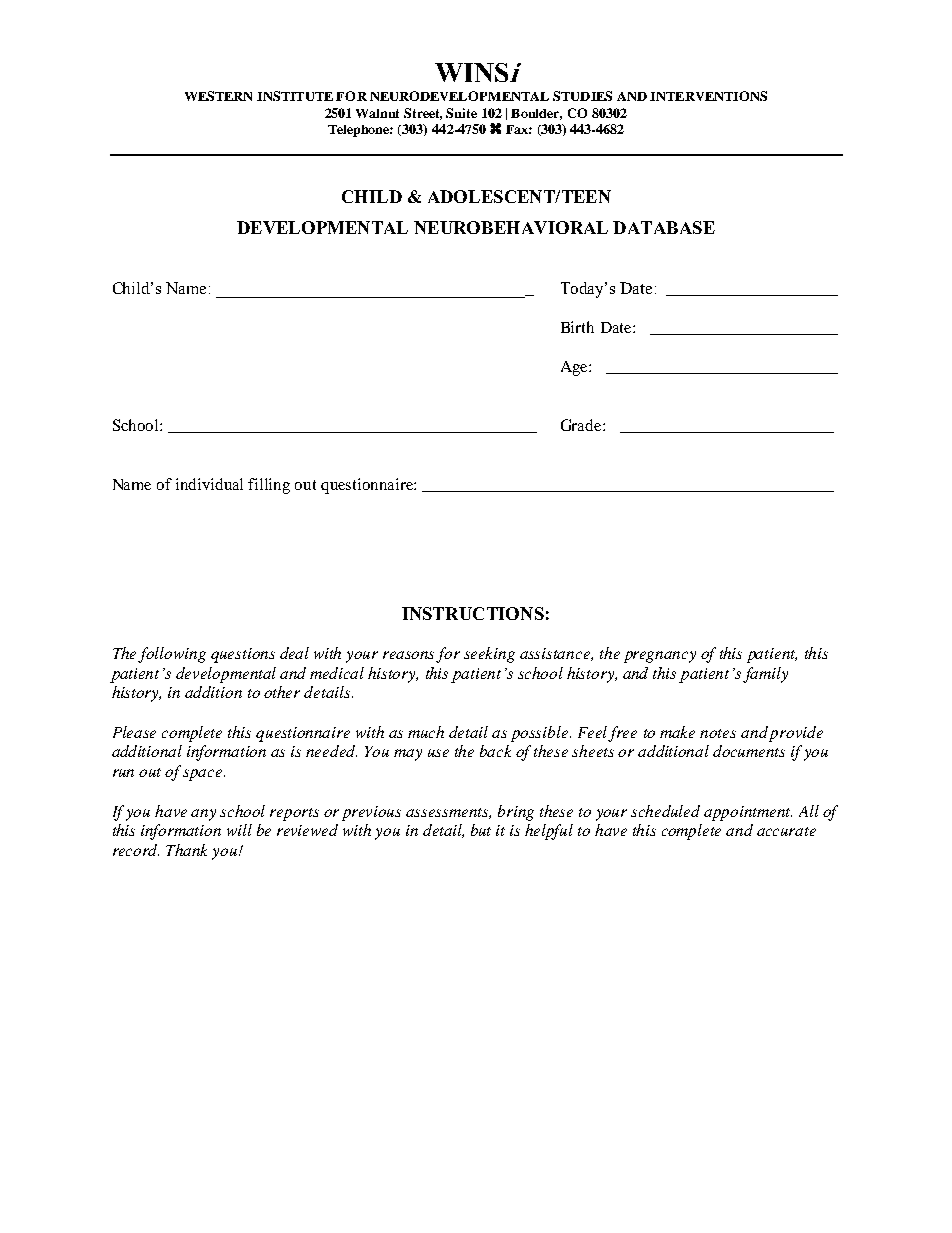 The width and height of the document is (952, 1233). I want to click on WESTERN, so click(218, 96).
